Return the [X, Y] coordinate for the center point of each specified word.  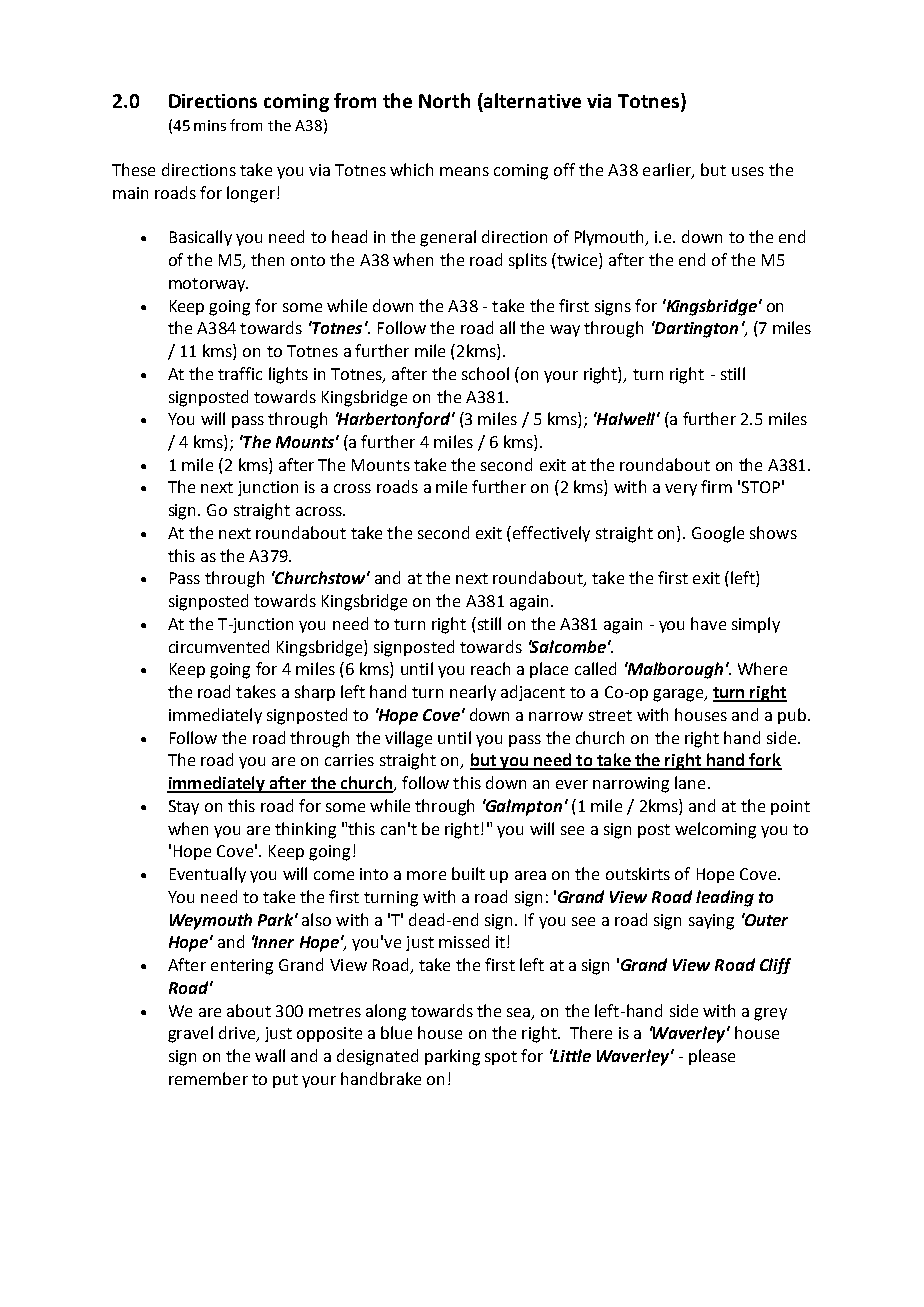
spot [501, 1058]
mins [210, 125]
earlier [668, 170]
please [712, 1057]
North [444, 100]
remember [208, 1078]
